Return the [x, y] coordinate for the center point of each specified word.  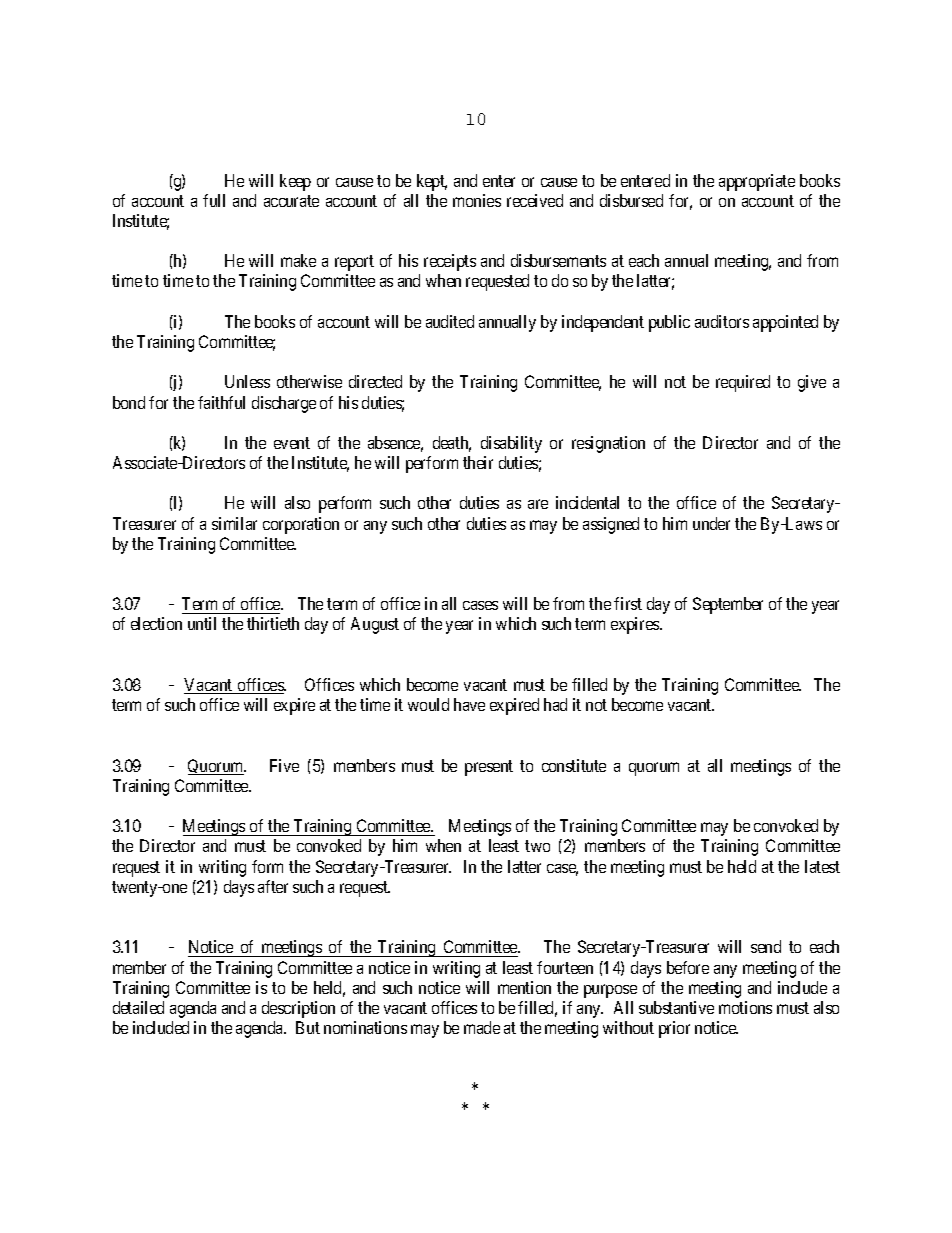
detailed [138, 1007]
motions [745, 1007]
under [711, 523]
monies [477, 200]
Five [284, 765]
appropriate [757, 182]
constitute [574, 765]
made [482, 1027]
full [214, 200]
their [478, 462]
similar [234, 523]
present [489, 768]
